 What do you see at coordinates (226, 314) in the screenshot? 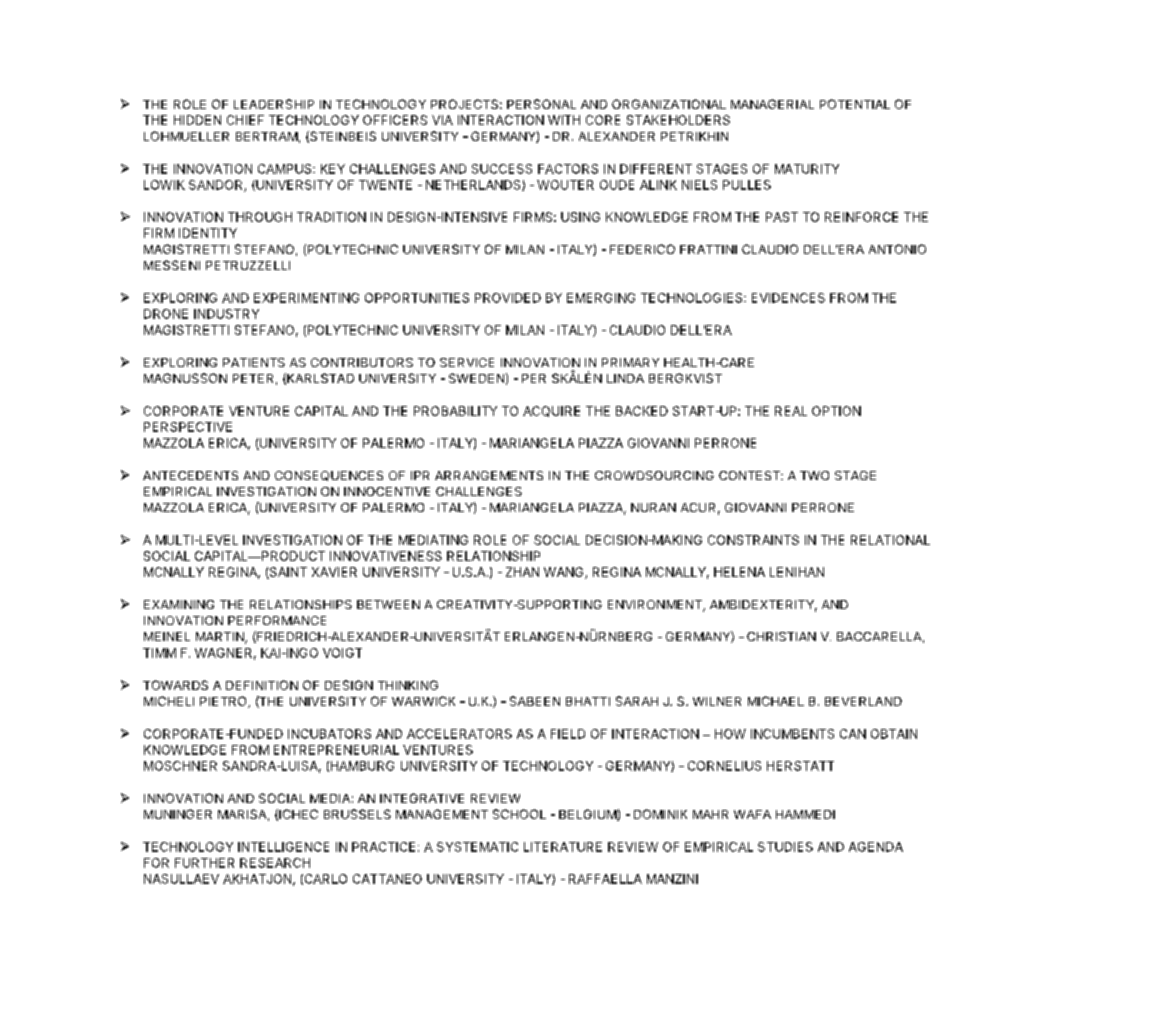
I see `INDUSTRY` at bounding box center [226, 314].
